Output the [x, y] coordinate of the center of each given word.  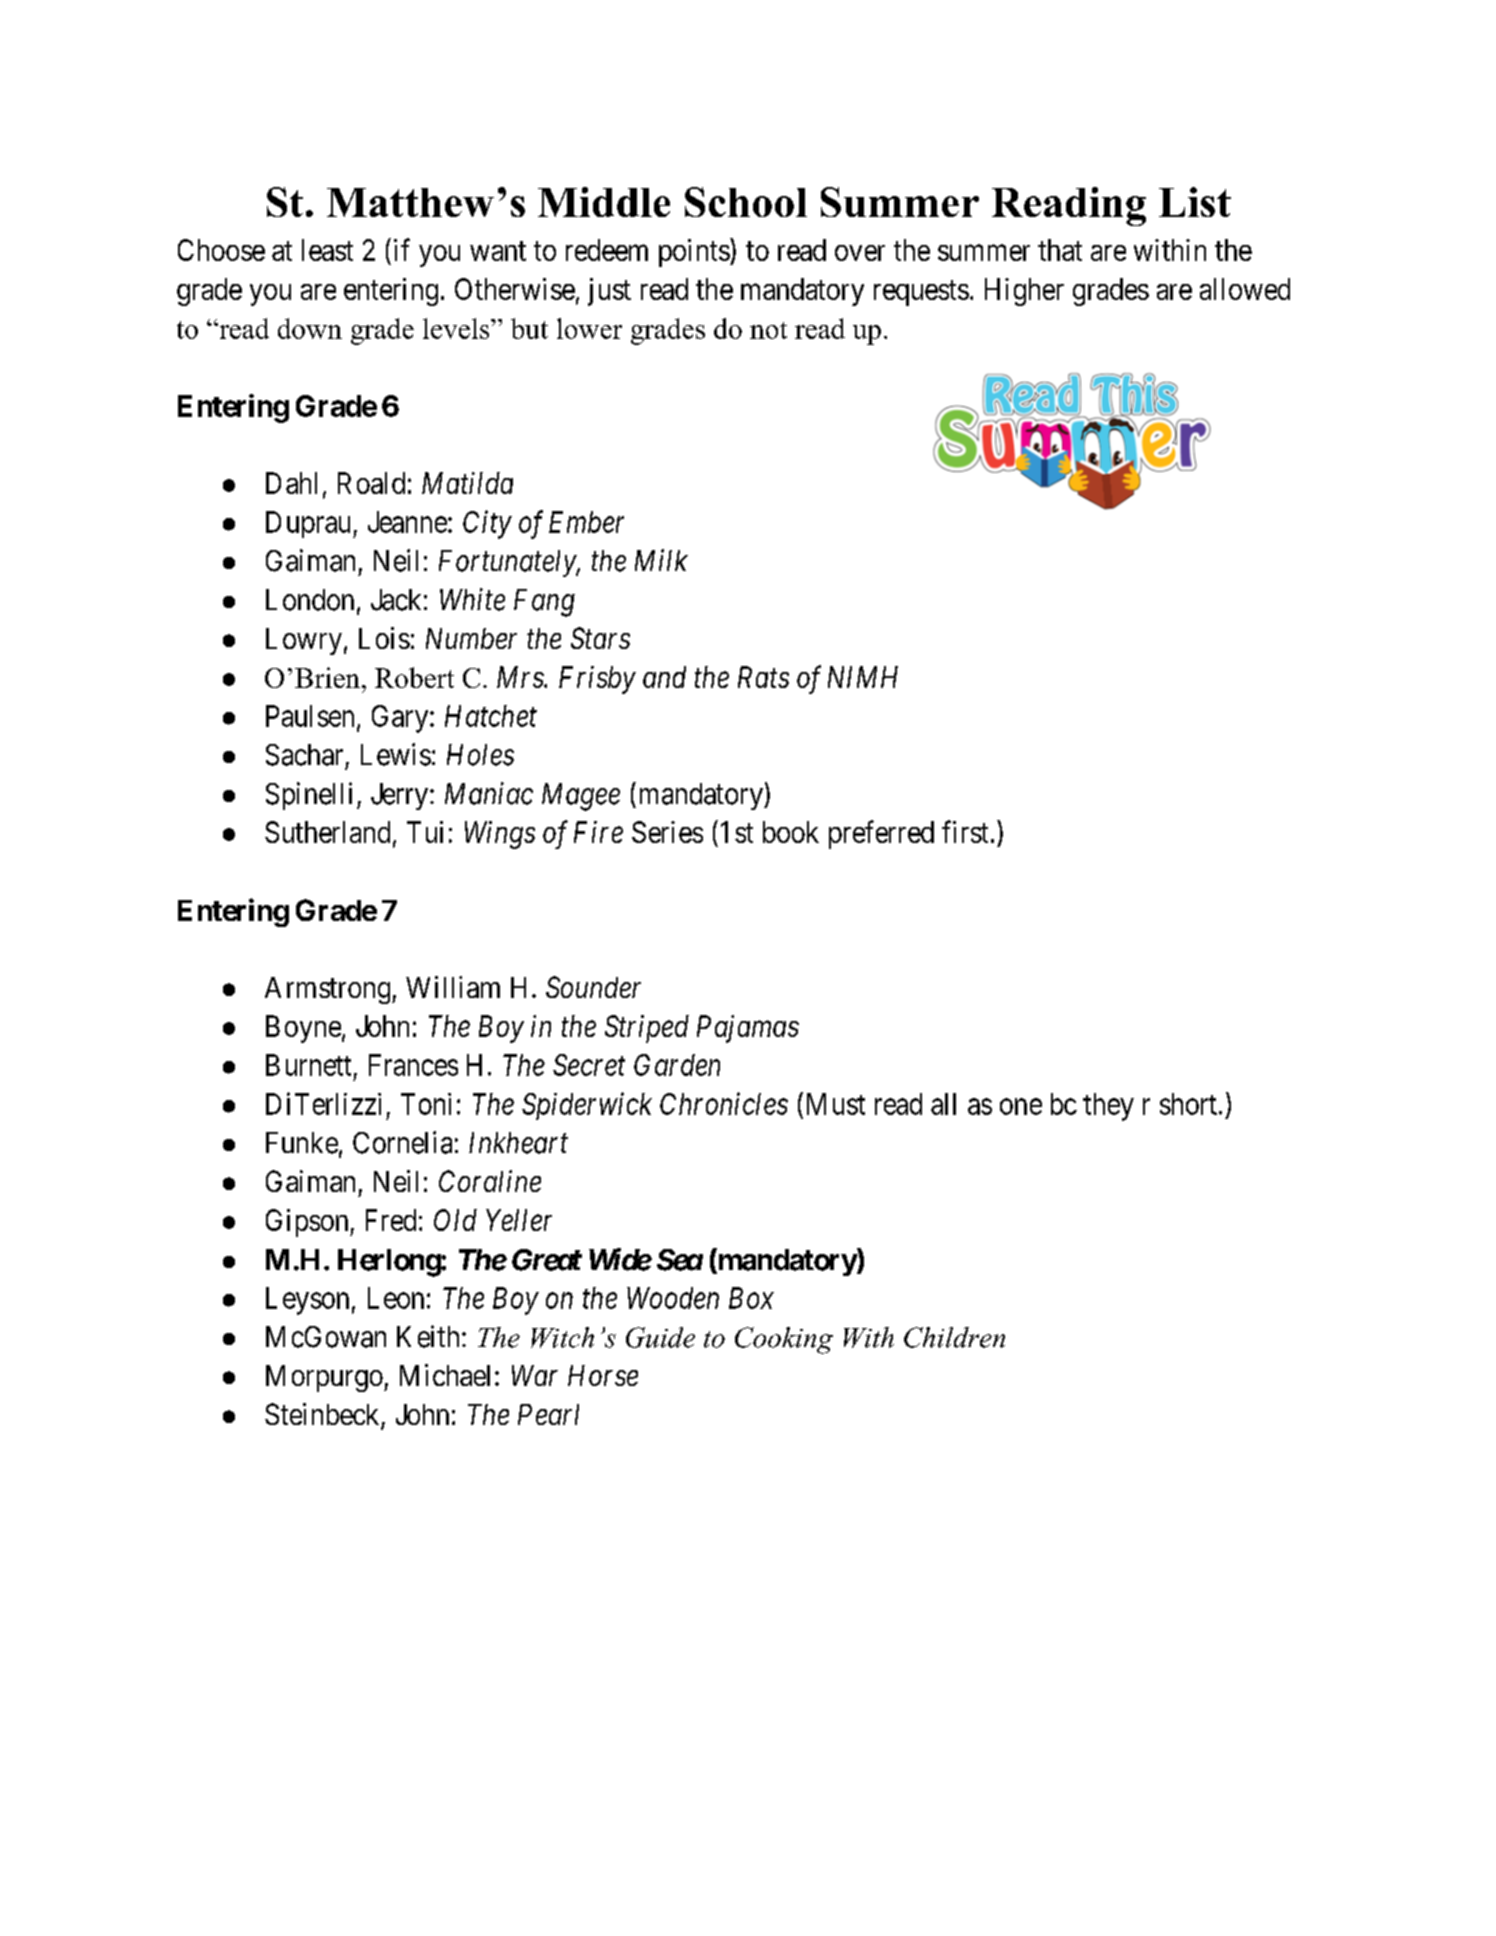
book [791, 832]
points [694, 253]
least [327, 250]
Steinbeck [323, 1415]
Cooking [784, 1340]
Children [954, 1337]
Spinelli [309, 796]
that [1060, 250]
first [965, 831]
